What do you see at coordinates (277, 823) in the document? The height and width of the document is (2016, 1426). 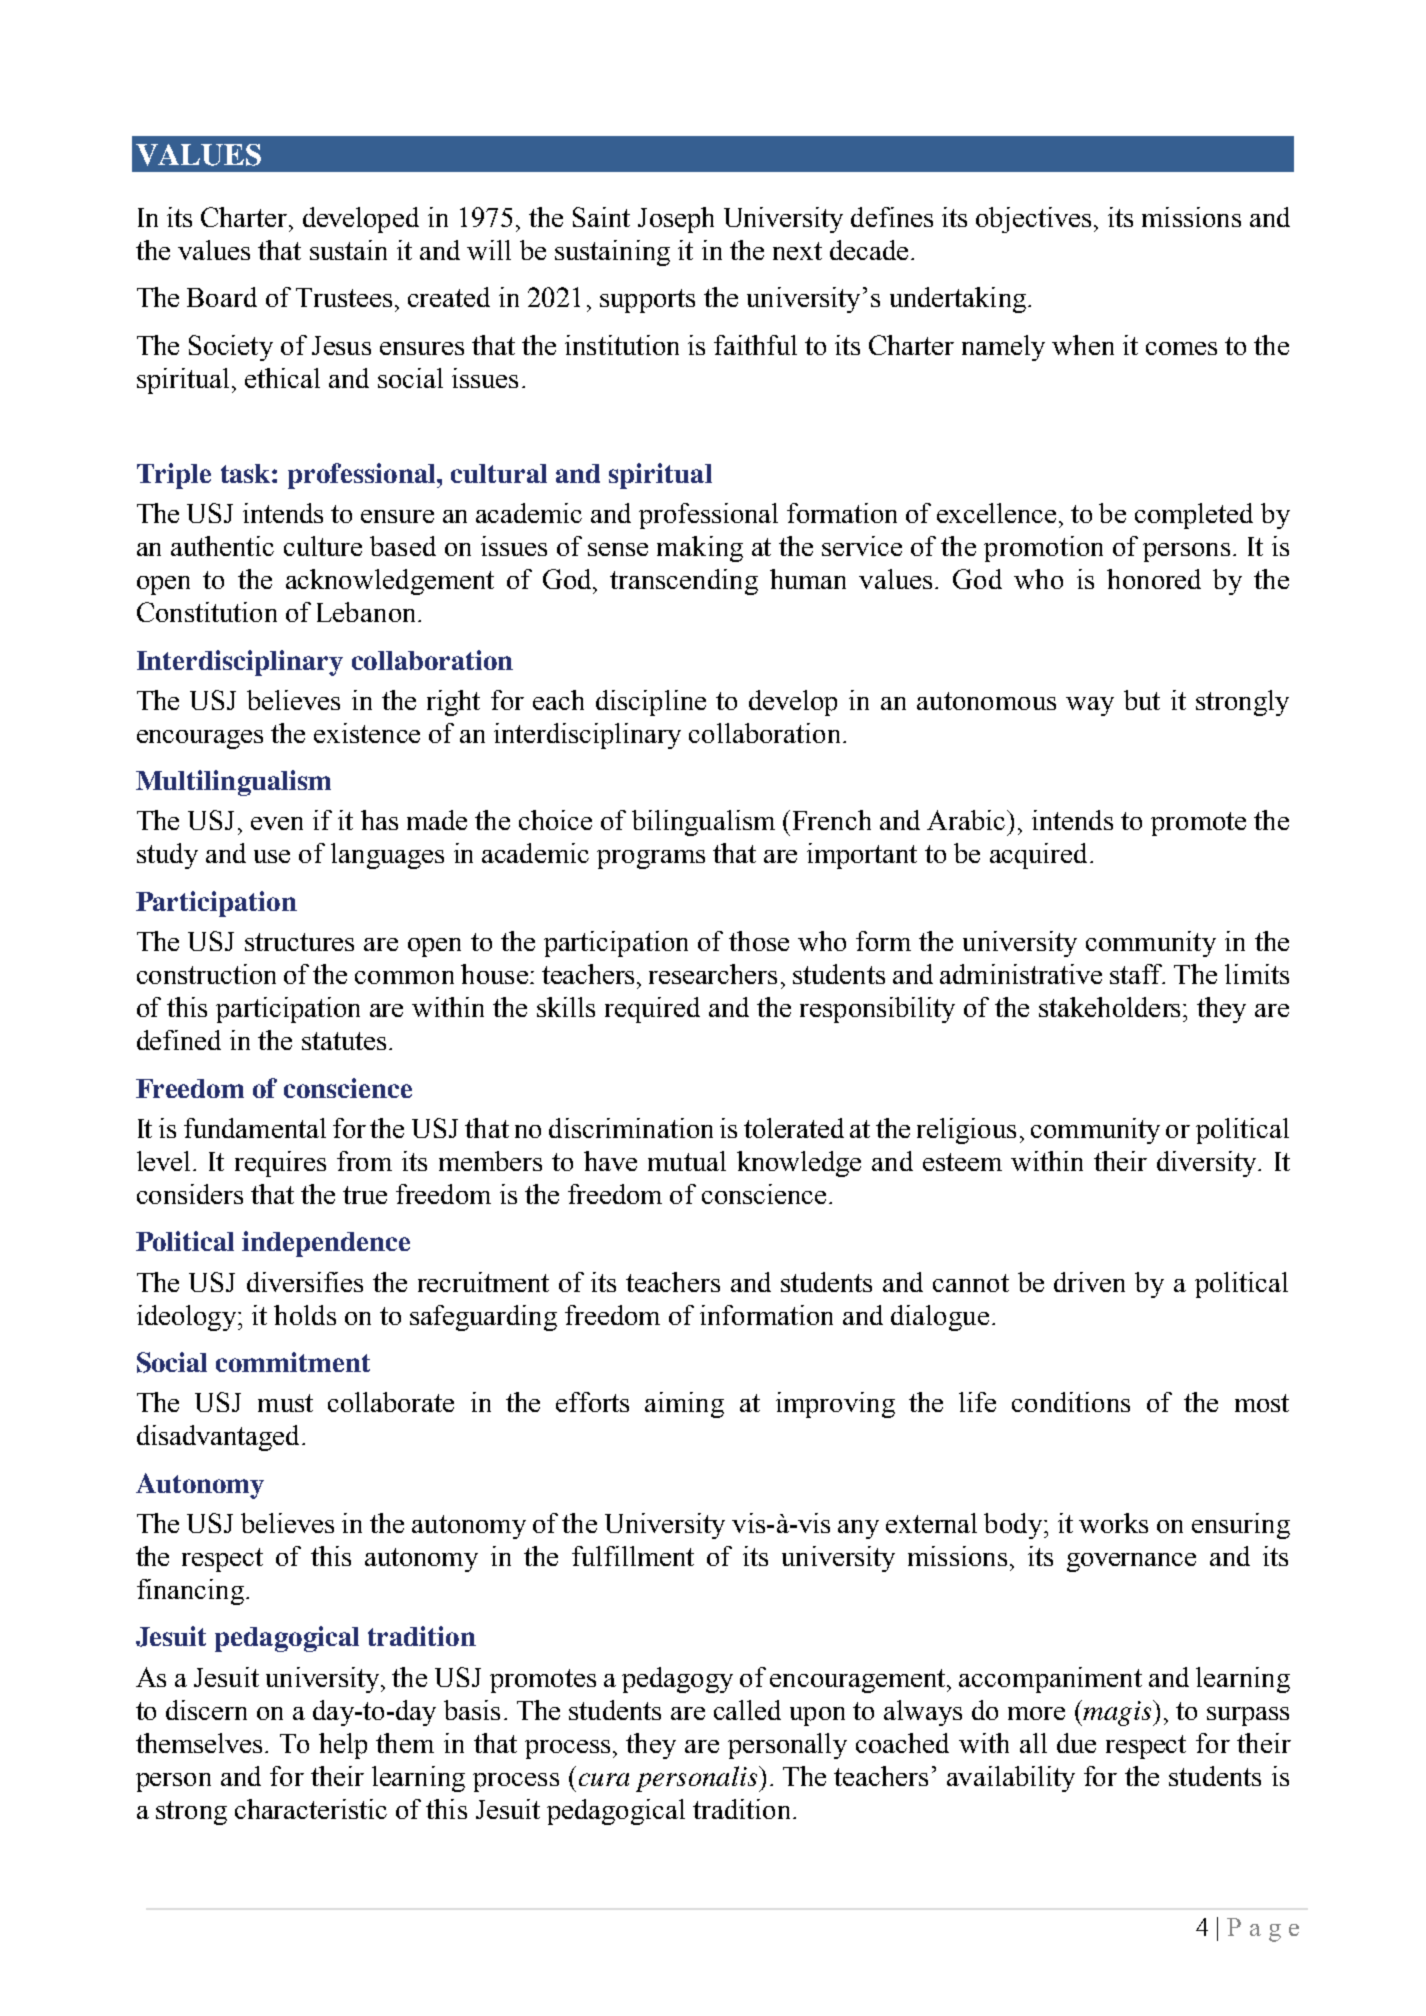 I see `even` at bounding box center [277, 823].
